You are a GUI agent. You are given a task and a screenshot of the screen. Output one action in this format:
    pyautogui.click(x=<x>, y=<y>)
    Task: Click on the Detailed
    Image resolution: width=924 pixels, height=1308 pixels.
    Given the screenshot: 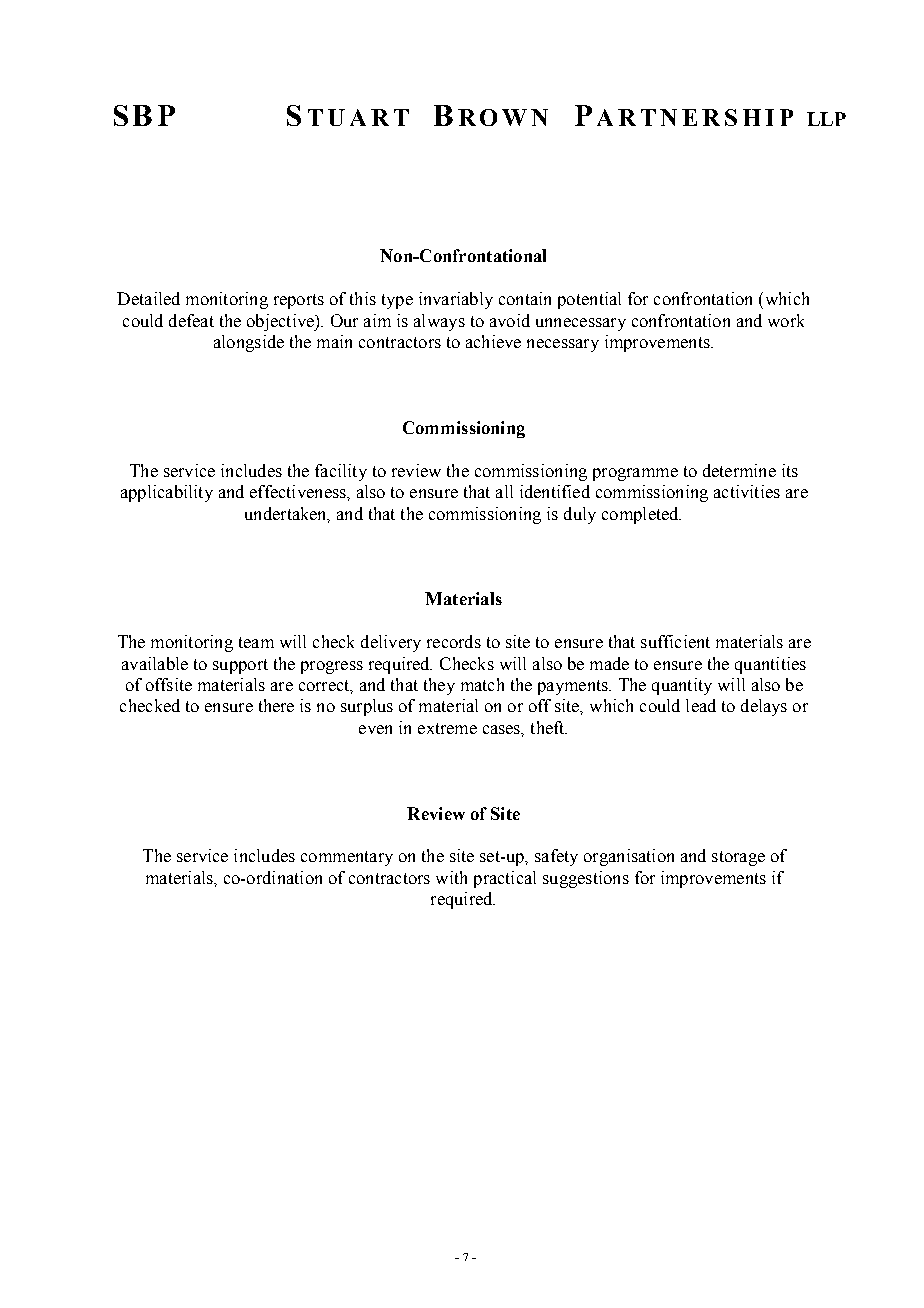 What is the action you would take?
    pyautogui.click(x=148, y=298)
